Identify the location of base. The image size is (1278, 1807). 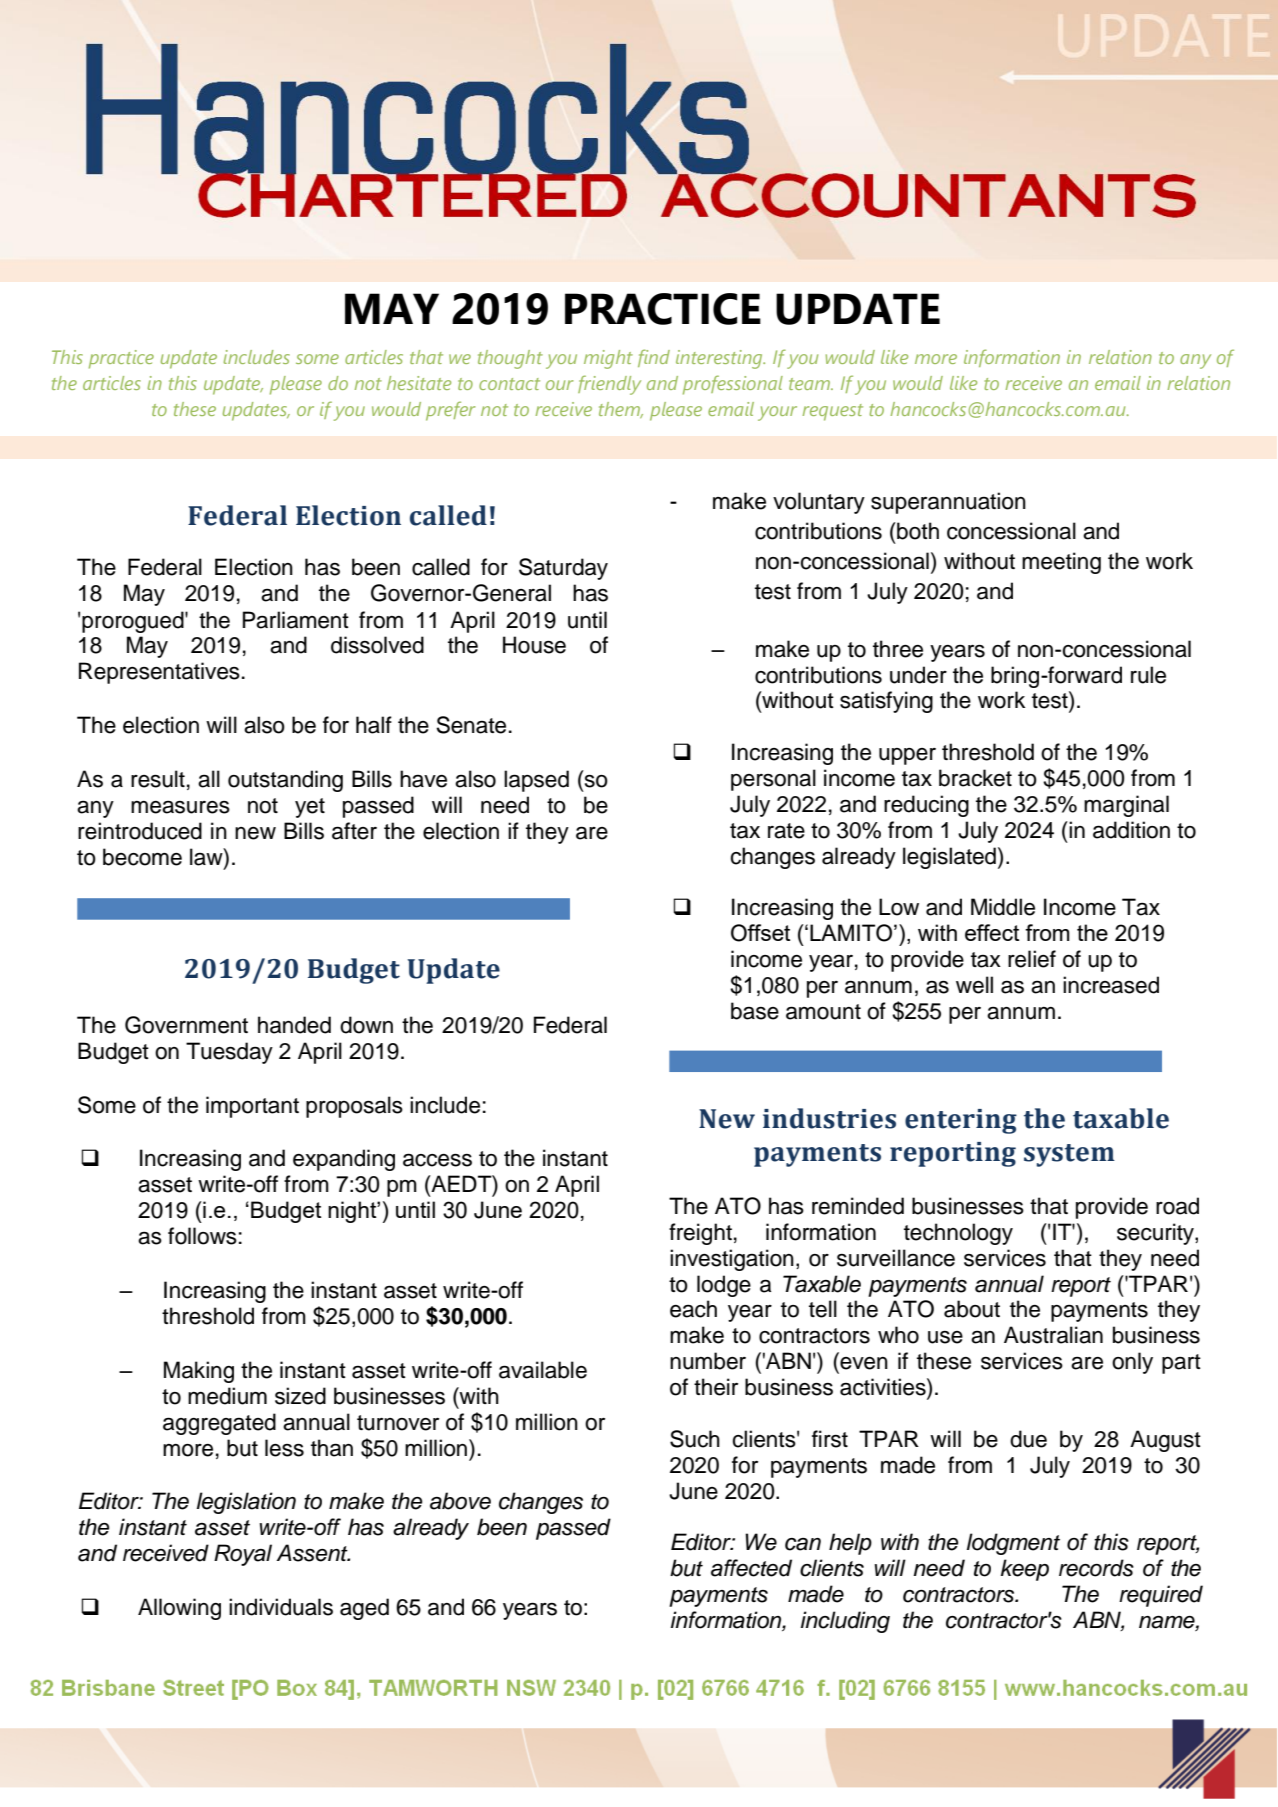
(755, 1011).
